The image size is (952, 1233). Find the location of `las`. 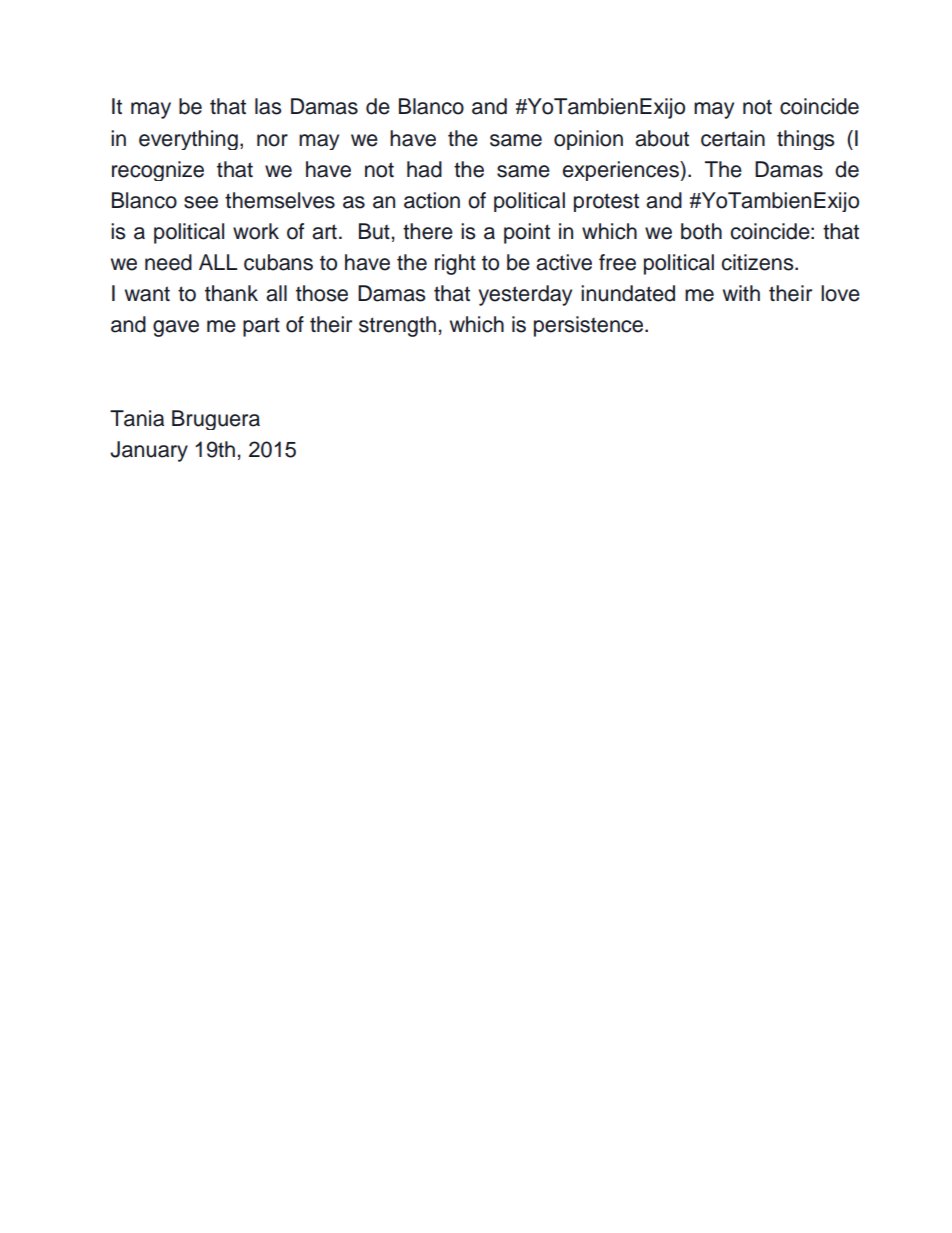

las is located at coordinates (268, 106).
